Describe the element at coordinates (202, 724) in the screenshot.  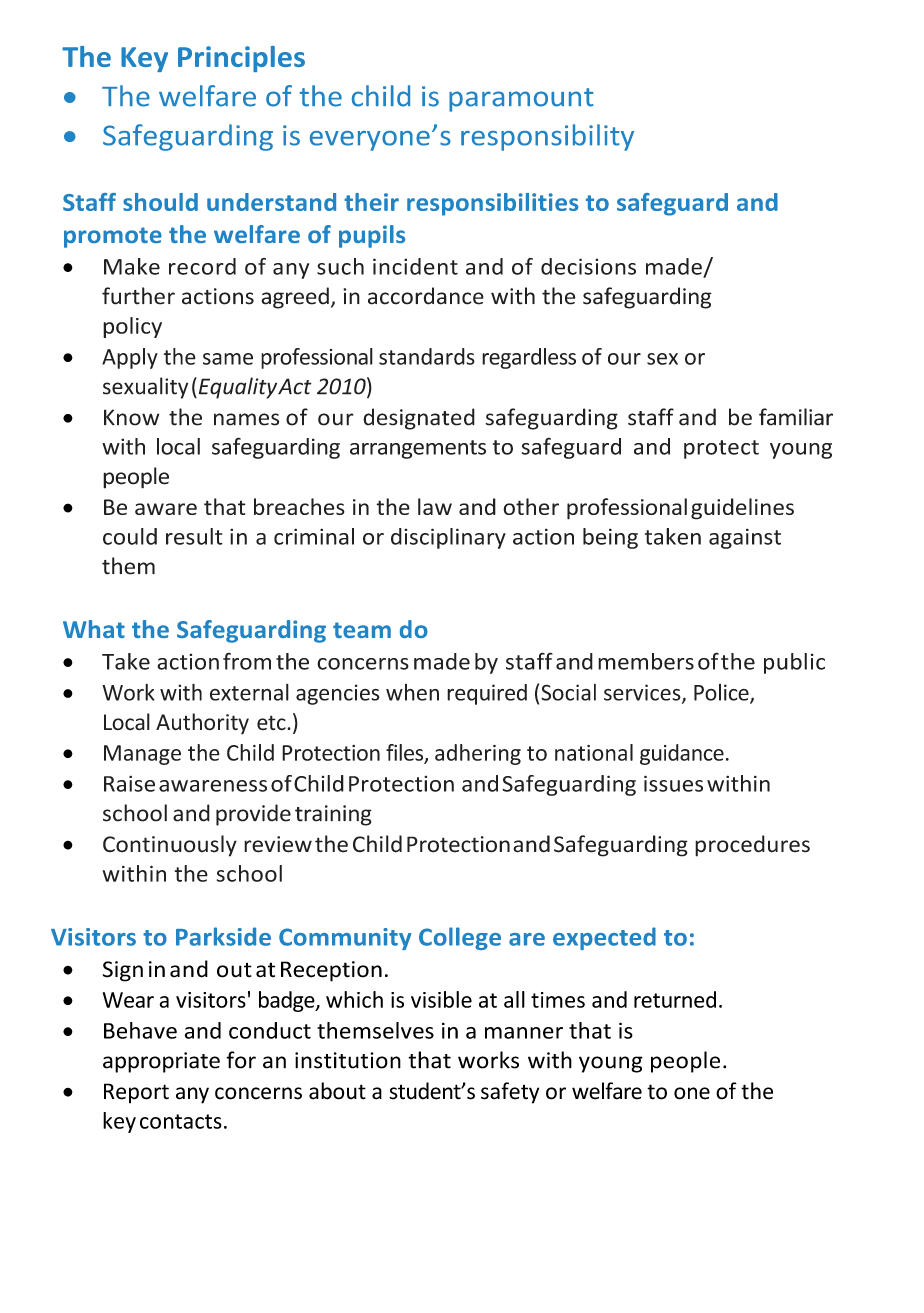
I see `Authority` at that location.
